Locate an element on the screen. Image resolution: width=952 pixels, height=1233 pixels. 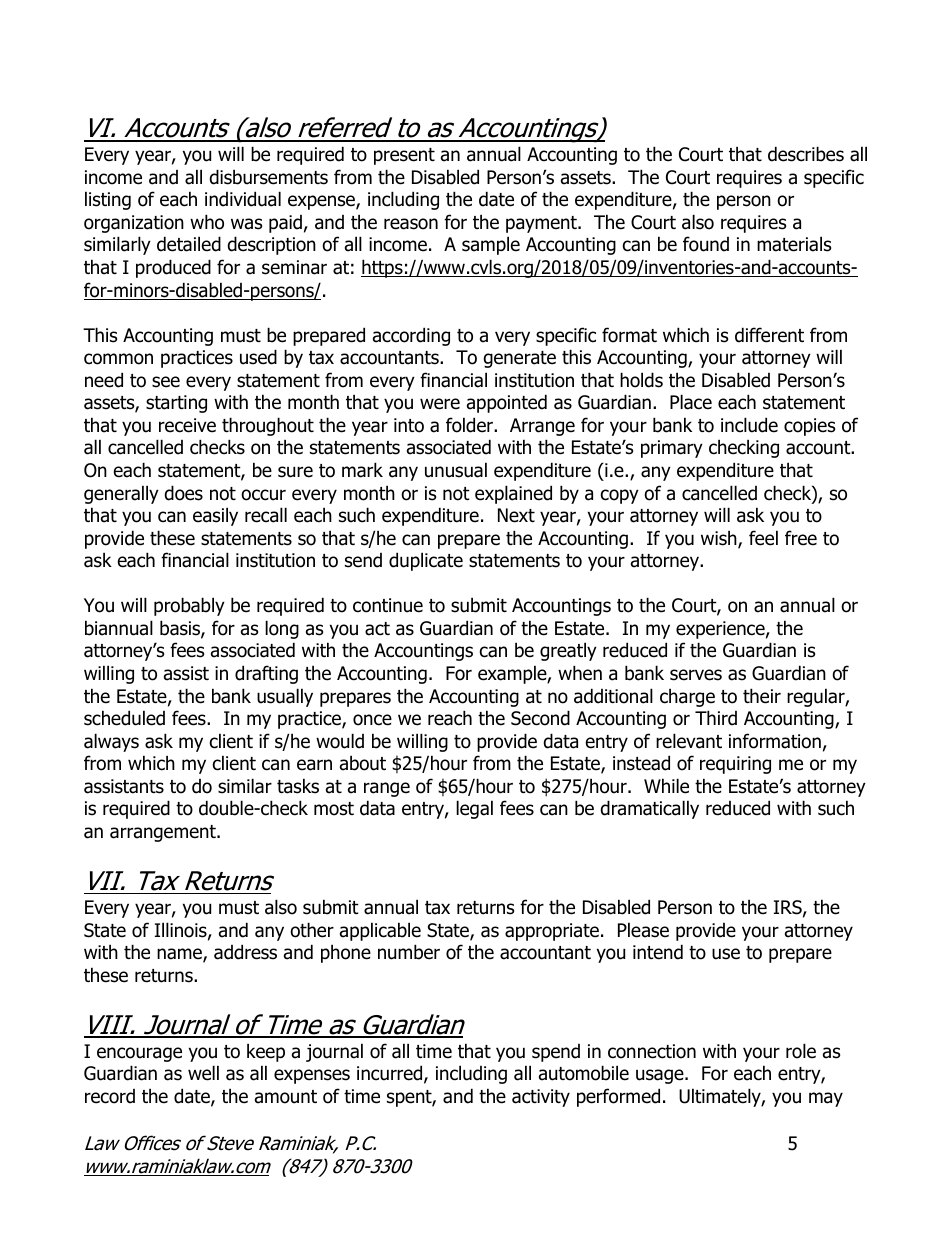
serves is located at coordinates (696, 675).
